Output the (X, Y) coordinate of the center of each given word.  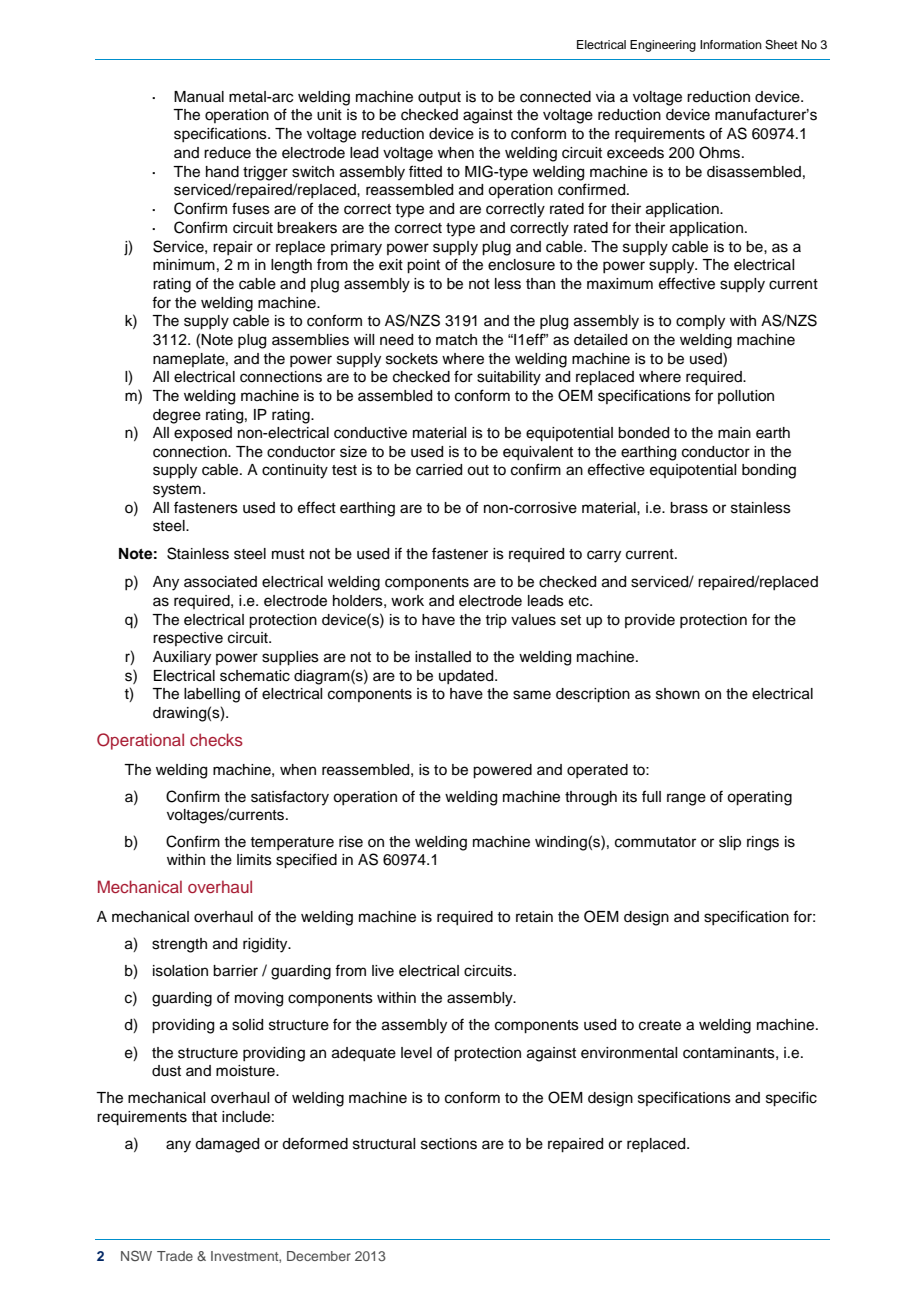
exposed (203, 434)
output (439, 98)
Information (731, 44)
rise (351, 842)
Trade (175, 1256)
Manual (199, 97)
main (734, 432)
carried (439, 470)
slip (730, 843)
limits (254, 860)
